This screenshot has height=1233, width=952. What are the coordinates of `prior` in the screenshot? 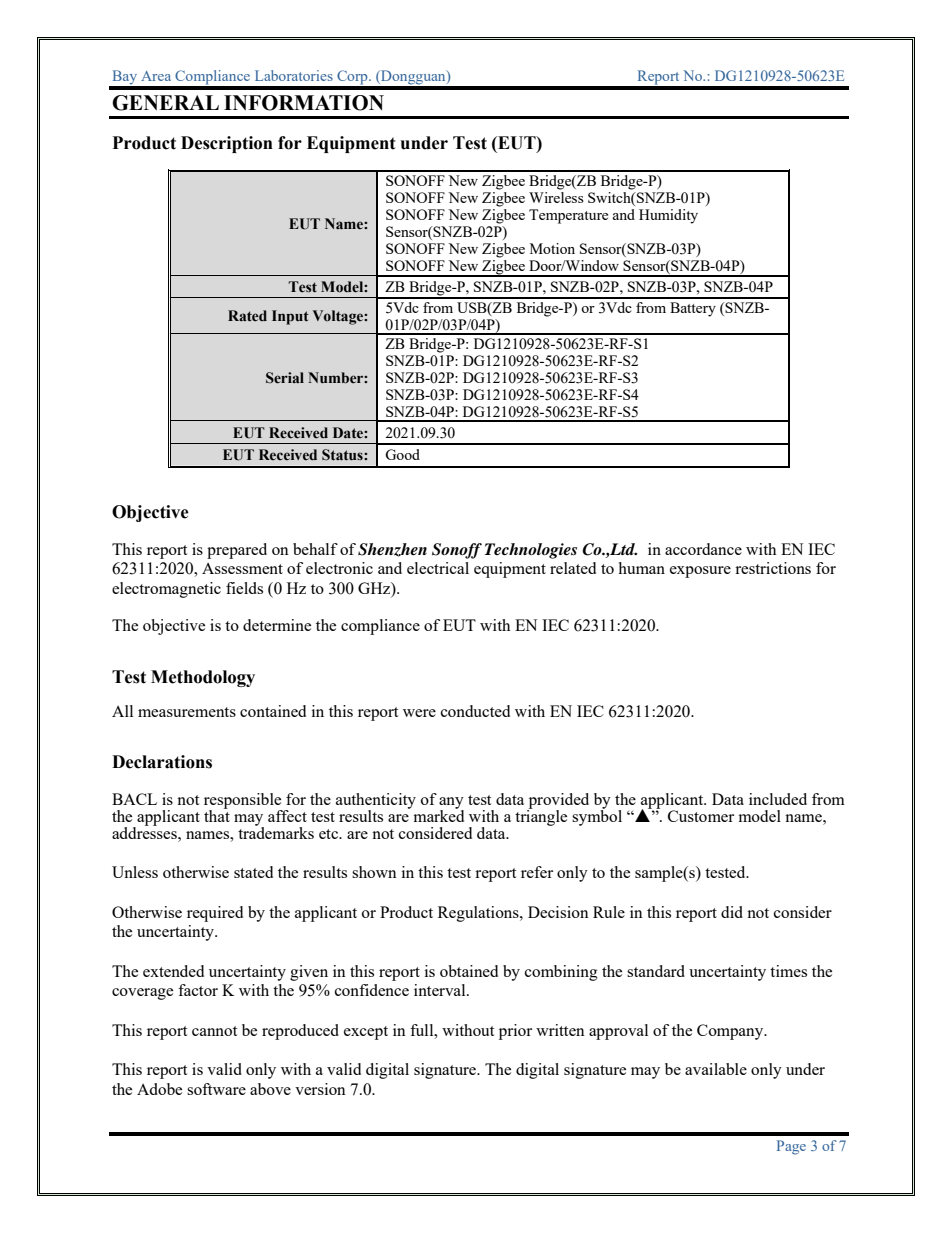 It's located at (515, 1032).
